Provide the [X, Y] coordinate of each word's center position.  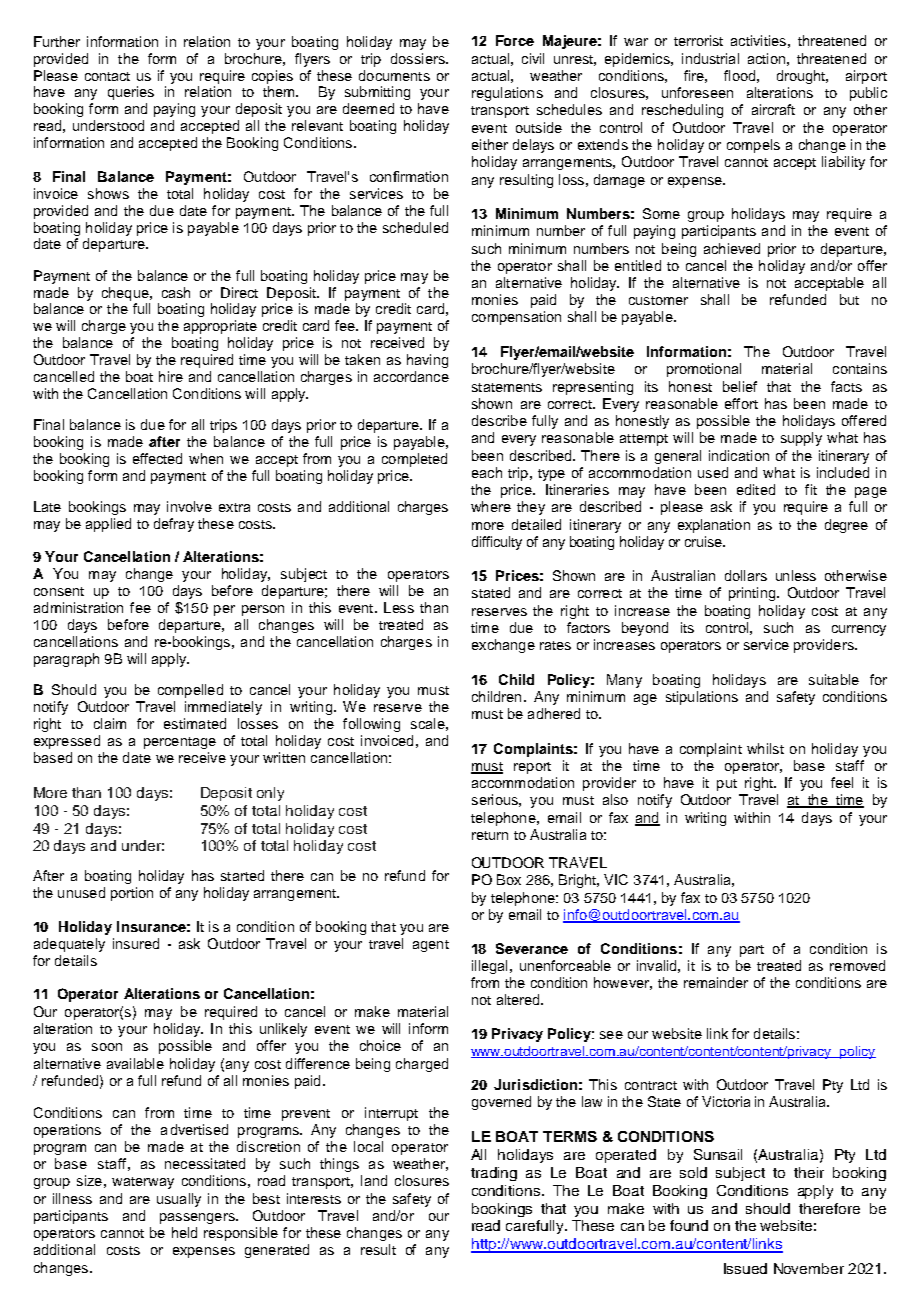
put [727, 785]
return [490, 835]
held [184, 1232]
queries [131, 93]
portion [132, 894]
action [766, 58]
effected [157, 458]
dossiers [419, 58]
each [487, 472]
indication [739, 455]
